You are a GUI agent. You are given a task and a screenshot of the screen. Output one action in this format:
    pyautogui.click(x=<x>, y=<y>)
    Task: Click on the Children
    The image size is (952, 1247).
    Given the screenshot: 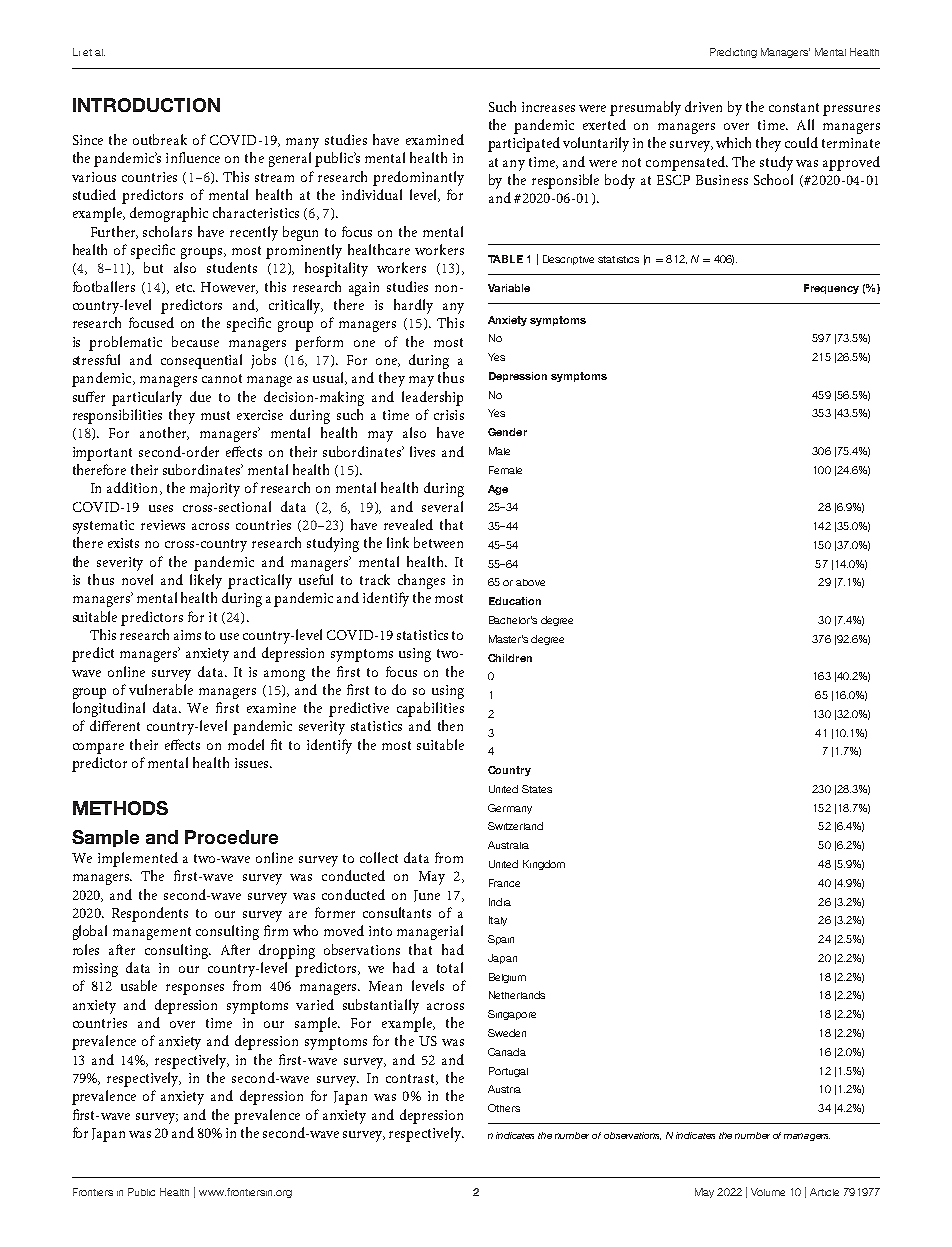 What is the action you would take?
    pyautogui.click(x=510, y=658)
